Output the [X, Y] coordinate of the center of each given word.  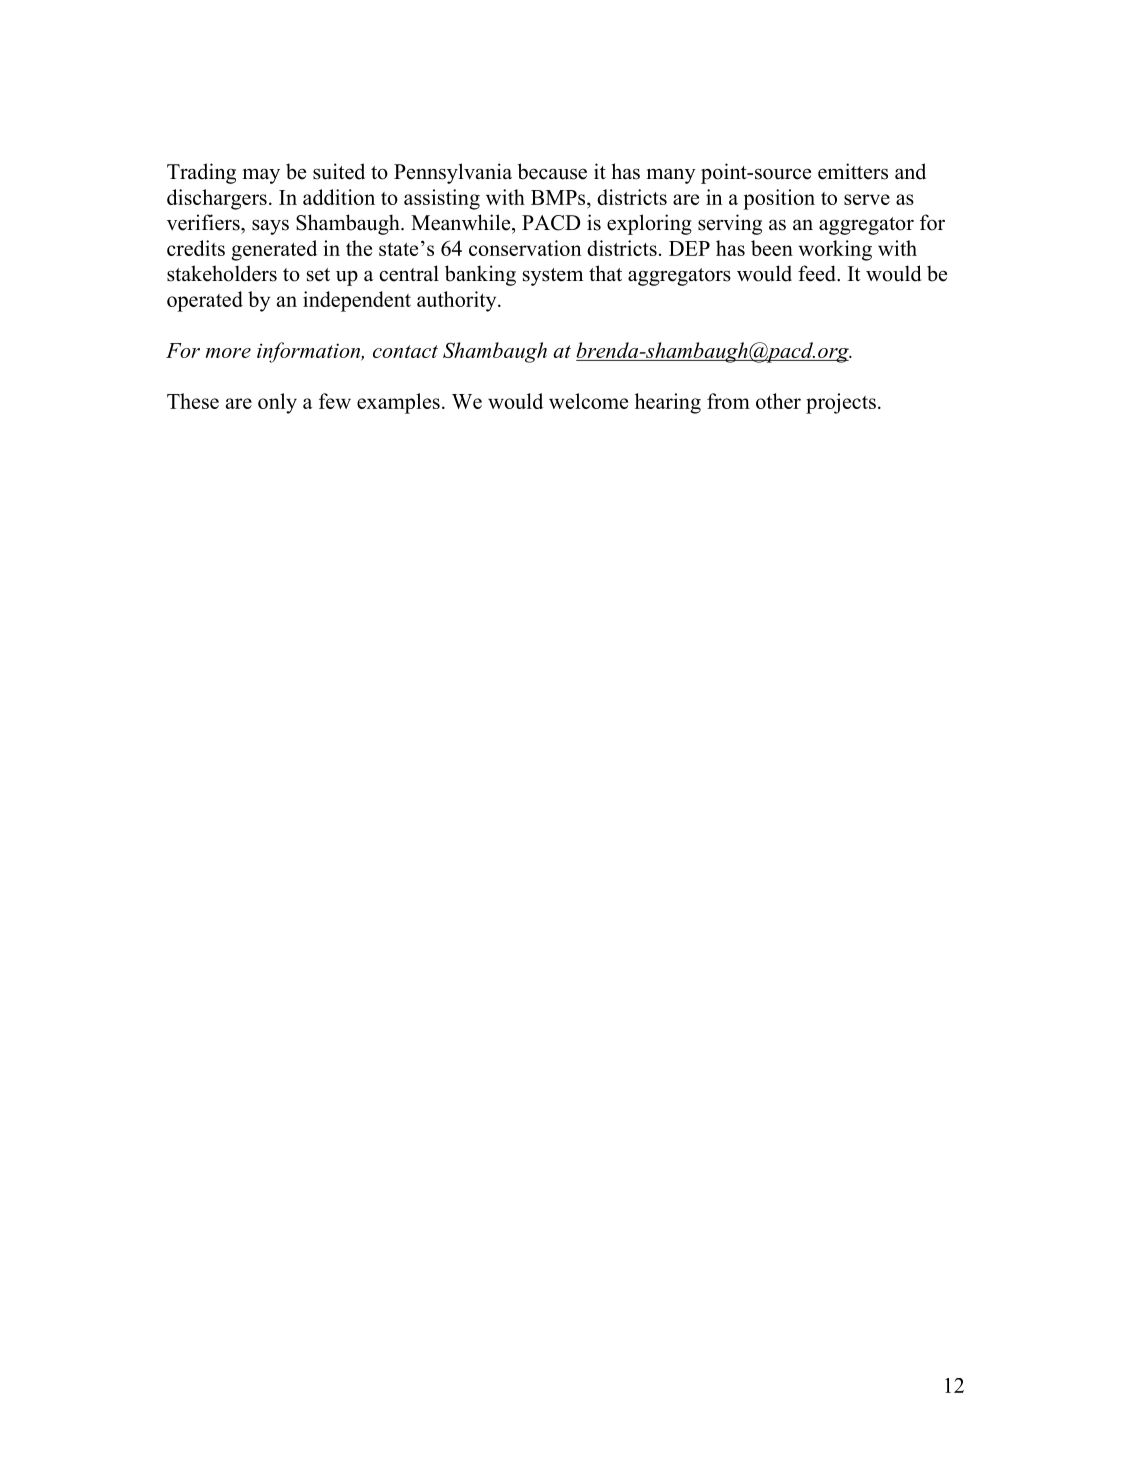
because [552, 171]
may [261, 176]
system [553, 277]
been [772, 248]
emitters [853, 171]
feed [818, 273]
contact [405, 351]
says [270, 227]
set [318, 275]
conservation [525, 248]
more [228, 353]
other [778, 401]
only [277, 403]
